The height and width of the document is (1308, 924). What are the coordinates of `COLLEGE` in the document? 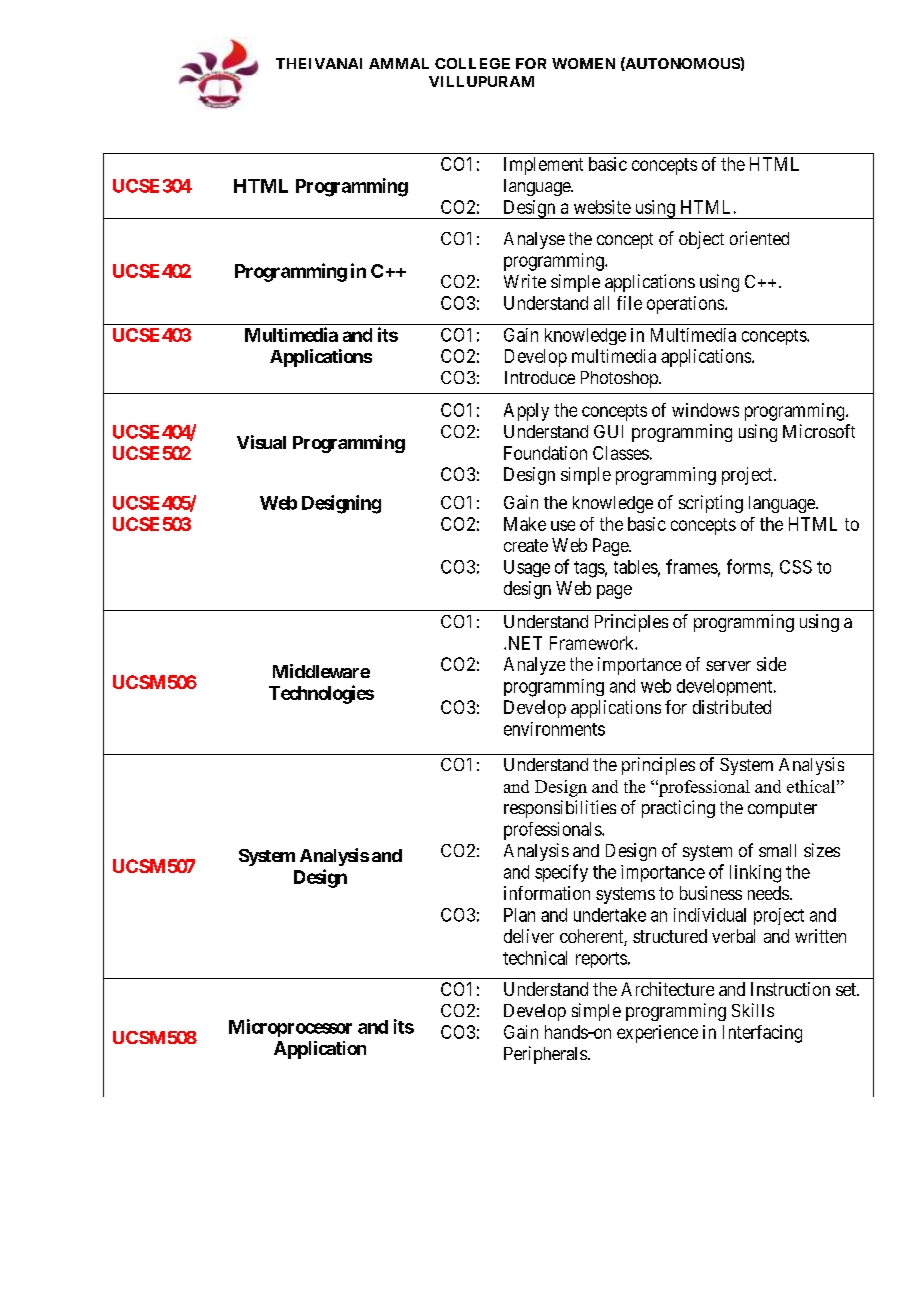 It's located at (472, 63).
